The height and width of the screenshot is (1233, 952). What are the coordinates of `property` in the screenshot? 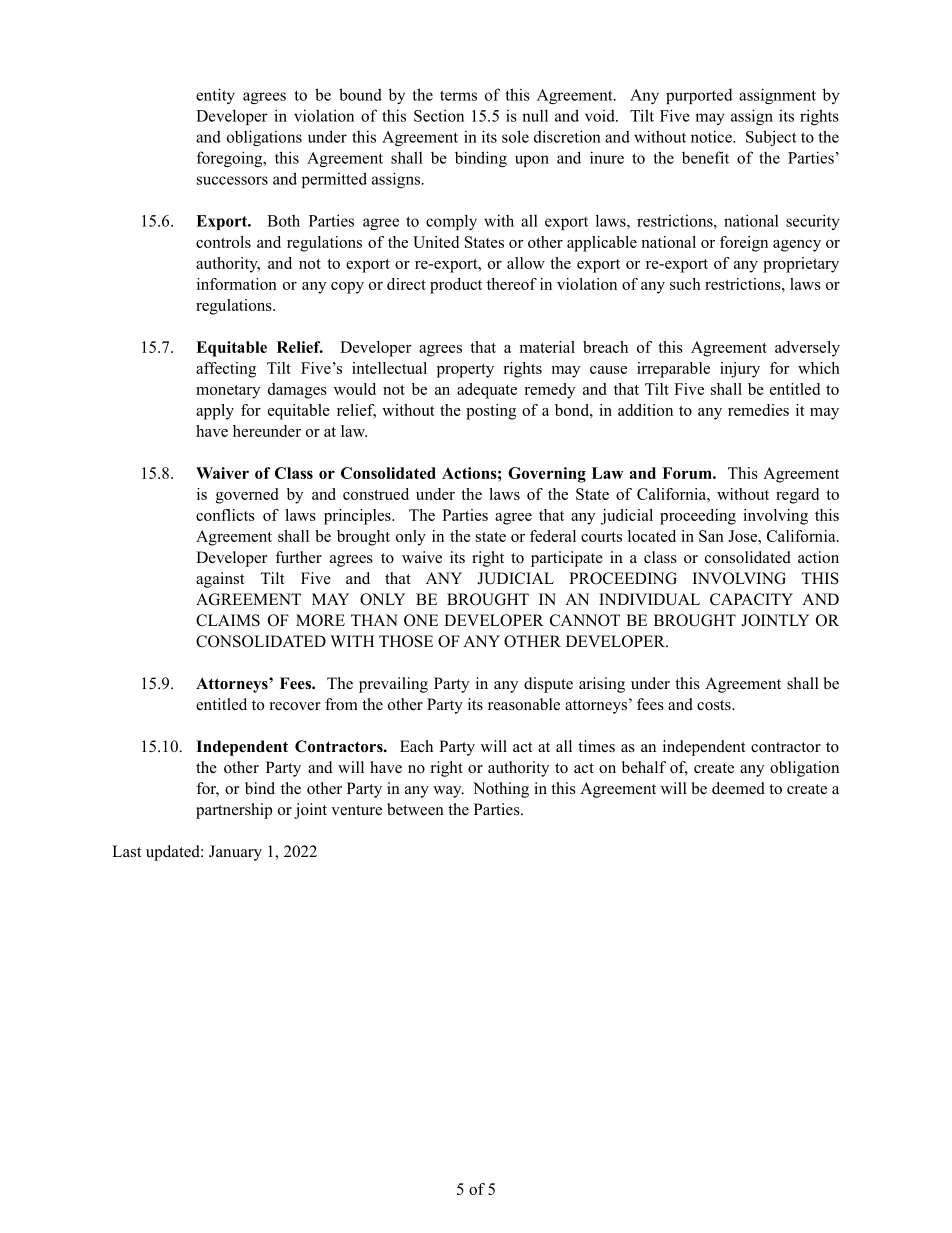 It's located at (465, 371).
